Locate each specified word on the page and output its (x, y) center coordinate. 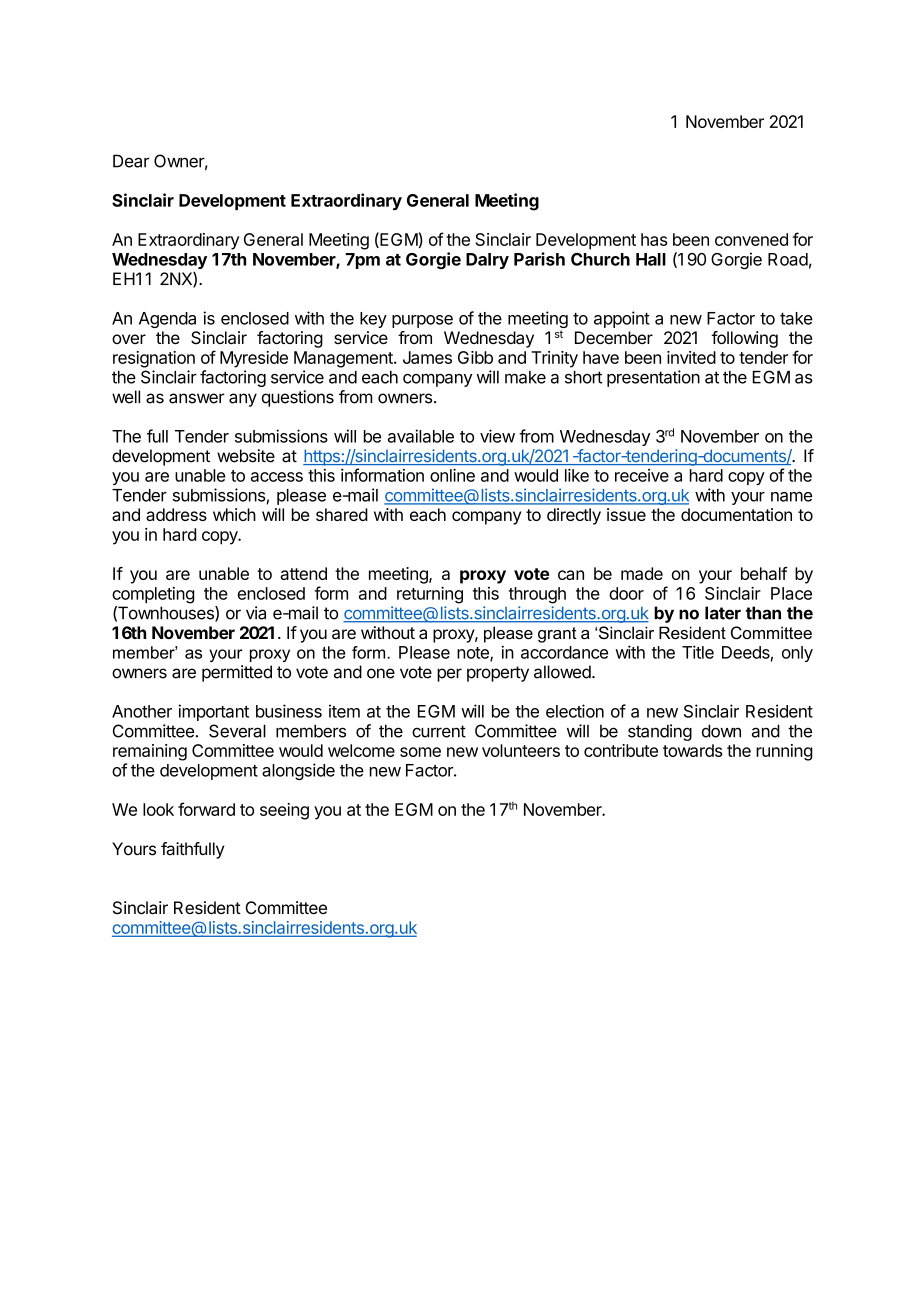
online (452, 475)
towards (693, 750)
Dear (131, 161)
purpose (422, 321)
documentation (736, 514)
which (234, 514)
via (256, 613)
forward (206, 809)
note (474, 654)
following (744, 339)
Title (698, 652)
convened (751, 239)
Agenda (167, 320)
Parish (539, 259)
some (420, 752)
